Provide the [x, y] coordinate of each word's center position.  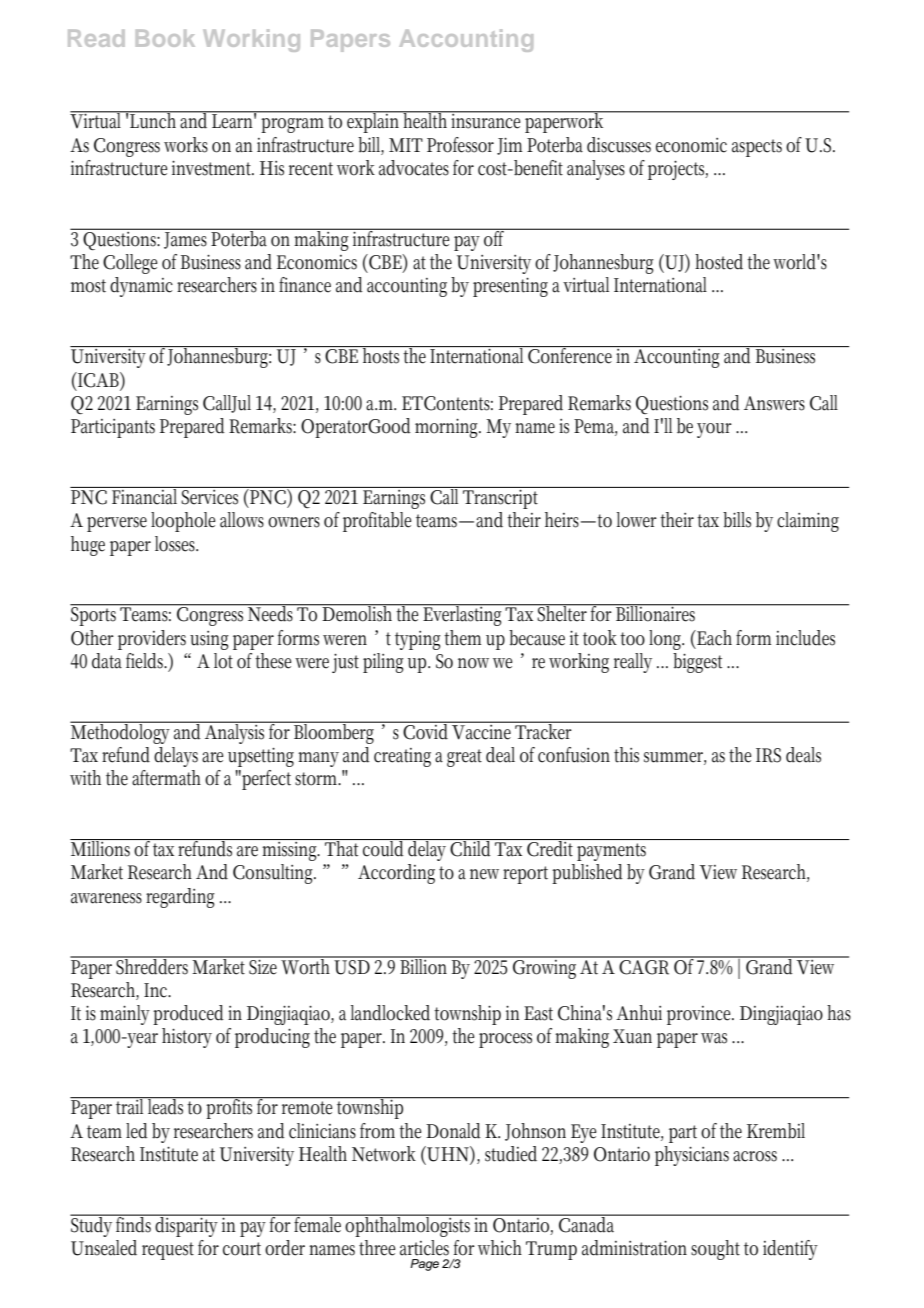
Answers [774, 403]
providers [152, 640]
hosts [382, 355]
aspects [757, 148]
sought [715, 1250]
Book [165, 38]
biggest [697, 663]
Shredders [153, 965]
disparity [187, 1225]
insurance [487, 120]
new [487, 874]
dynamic [141, 287]
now [473, 663]
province [700, 1015]
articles [424, 1248]
